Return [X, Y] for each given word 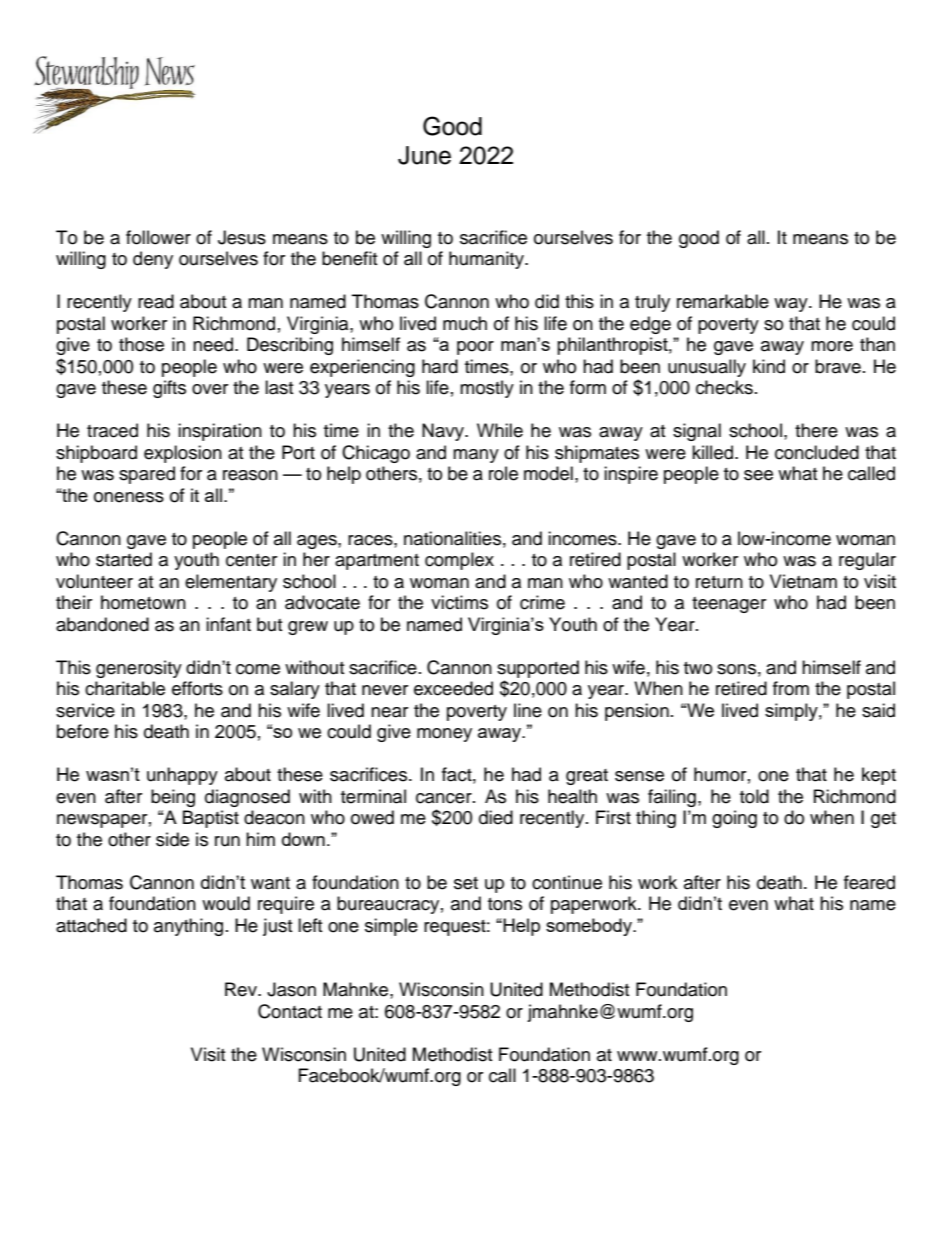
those [141, 344]
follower [158, 237]
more [832, 346]
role [503, 473]
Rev [242, 989]
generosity [139, 669]
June [424, 155]
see [758, 475]
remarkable [723, 301]
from [791, 688]
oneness [129, 497]
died [496, 817]
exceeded [453, 688]
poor [475, 348]
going [734, 819]
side [172, 839]
